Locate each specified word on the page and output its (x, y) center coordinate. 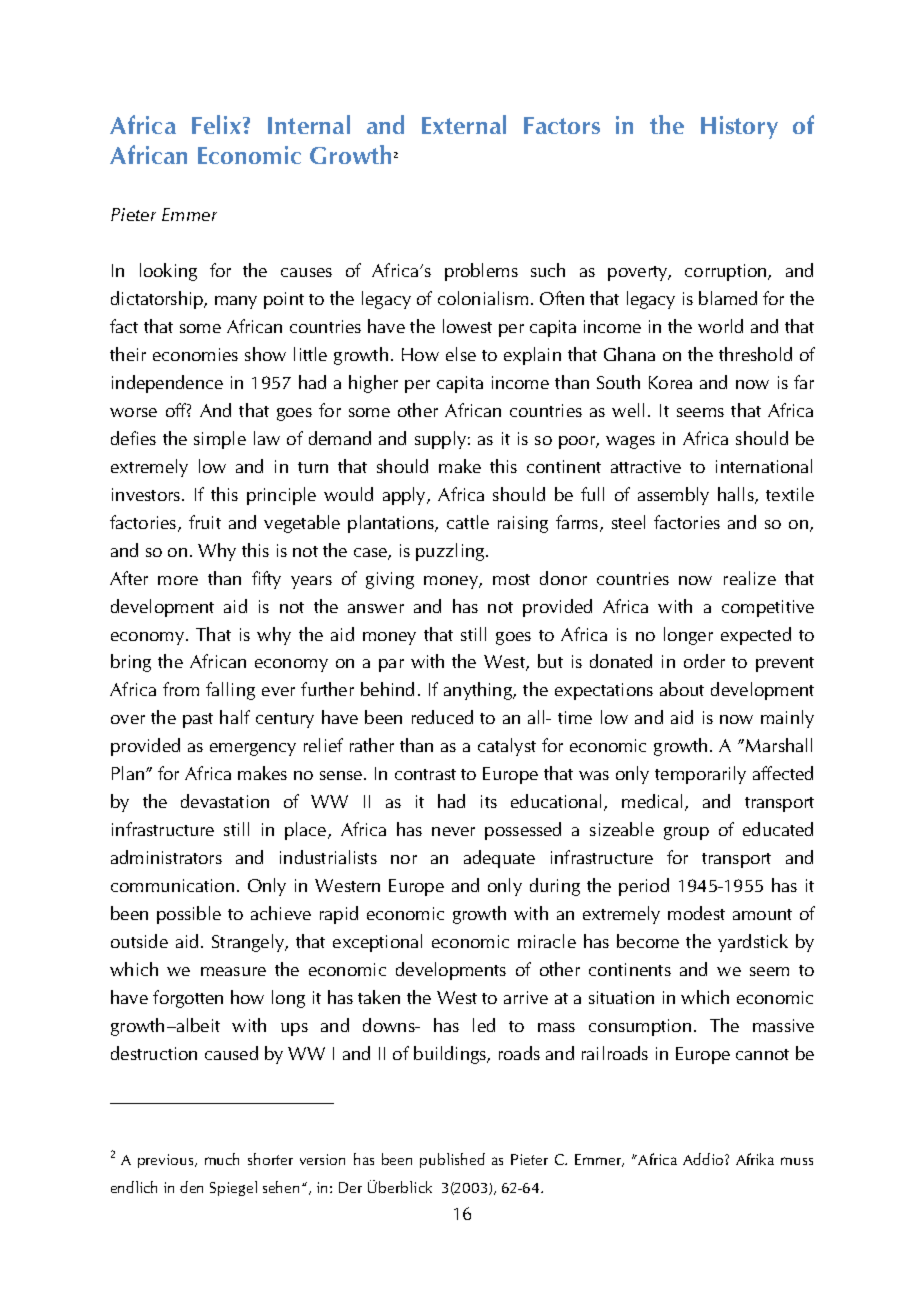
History (739, 127)
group (686, 833)
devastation (225, 801)
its (489, 801)
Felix (216, 124)
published (452, 1160)
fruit (205, 522)
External (464, 124)
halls (737, 495)
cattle (468, 522)
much (222, 1159)
